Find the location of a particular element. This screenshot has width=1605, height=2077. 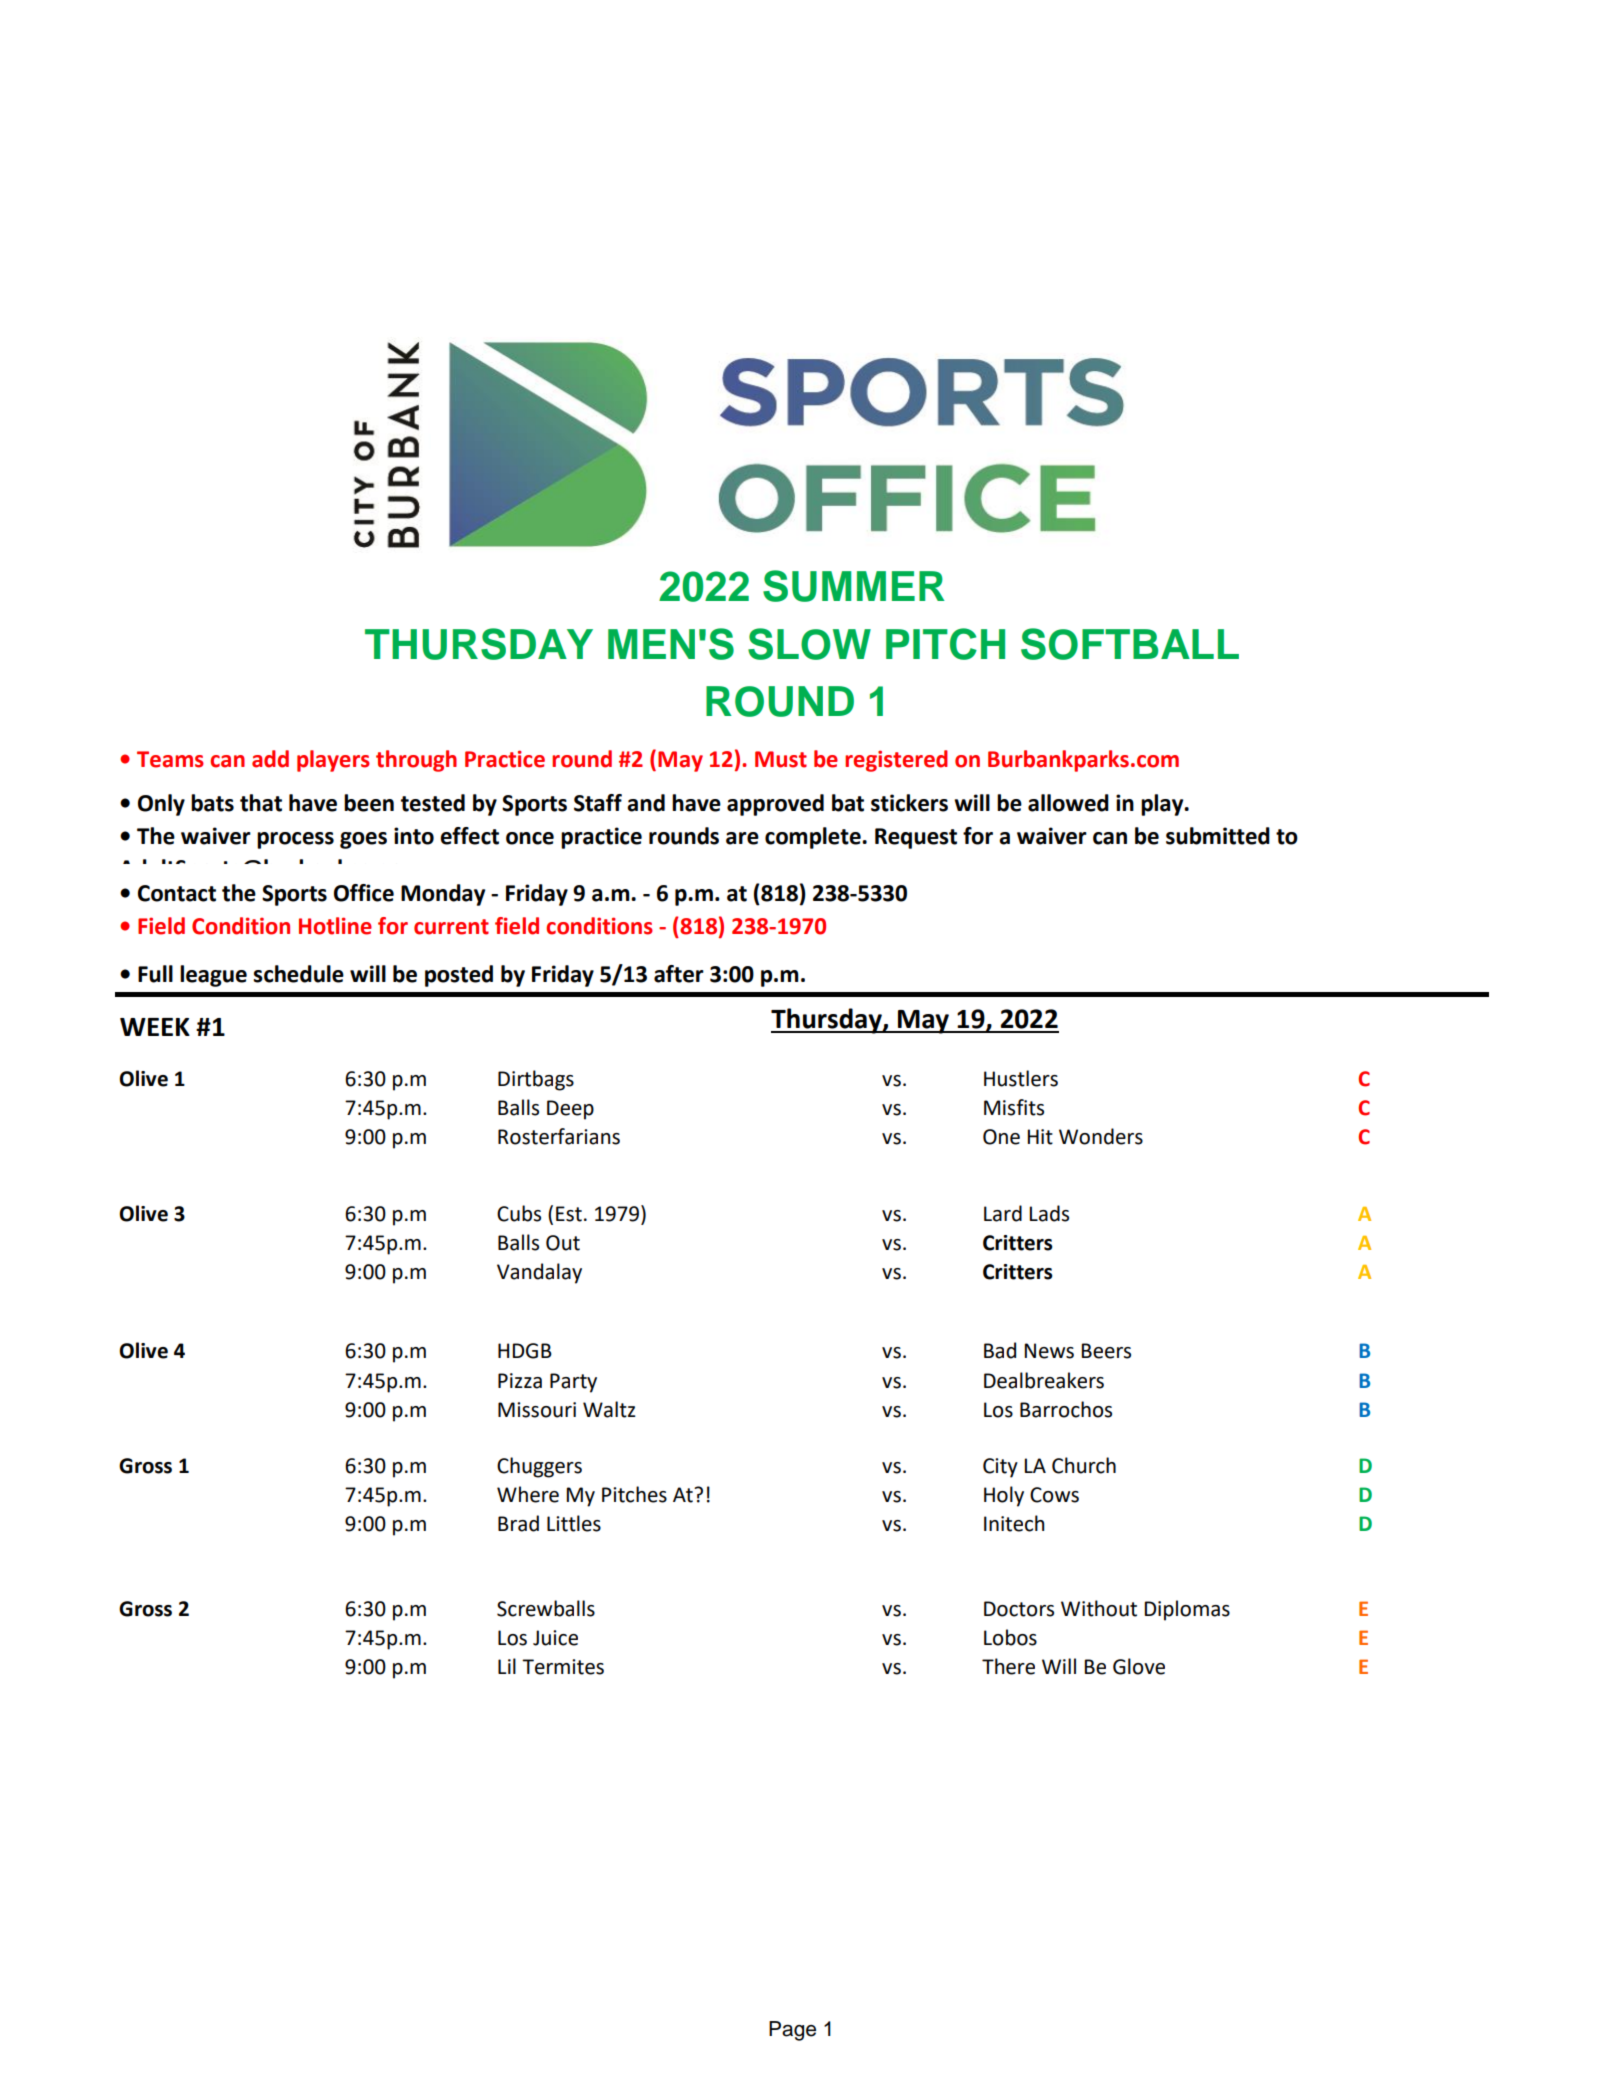

Party is located at coordinates (573, 1383).
